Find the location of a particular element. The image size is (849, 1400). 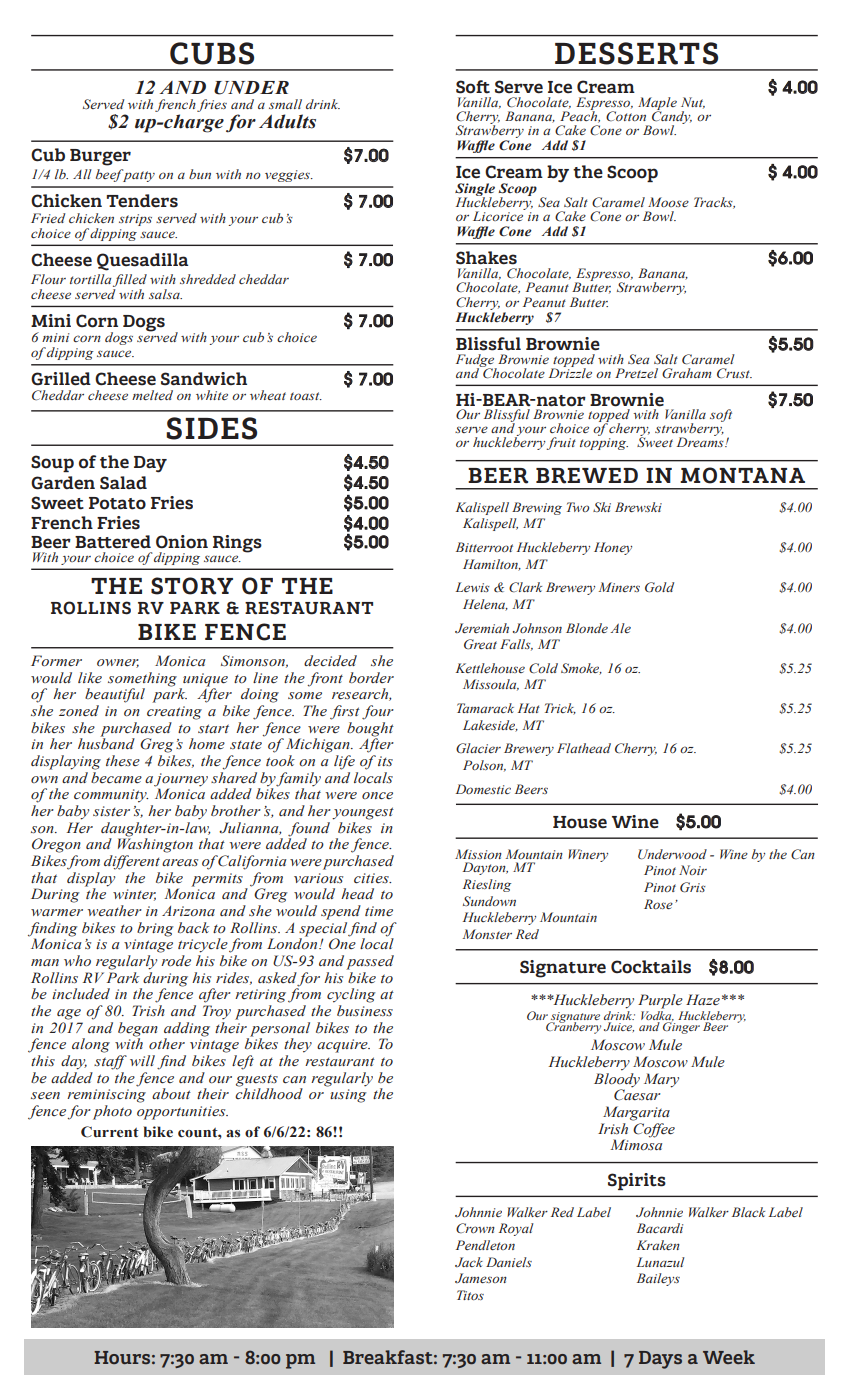

small is located at coordinates (285, 104).
